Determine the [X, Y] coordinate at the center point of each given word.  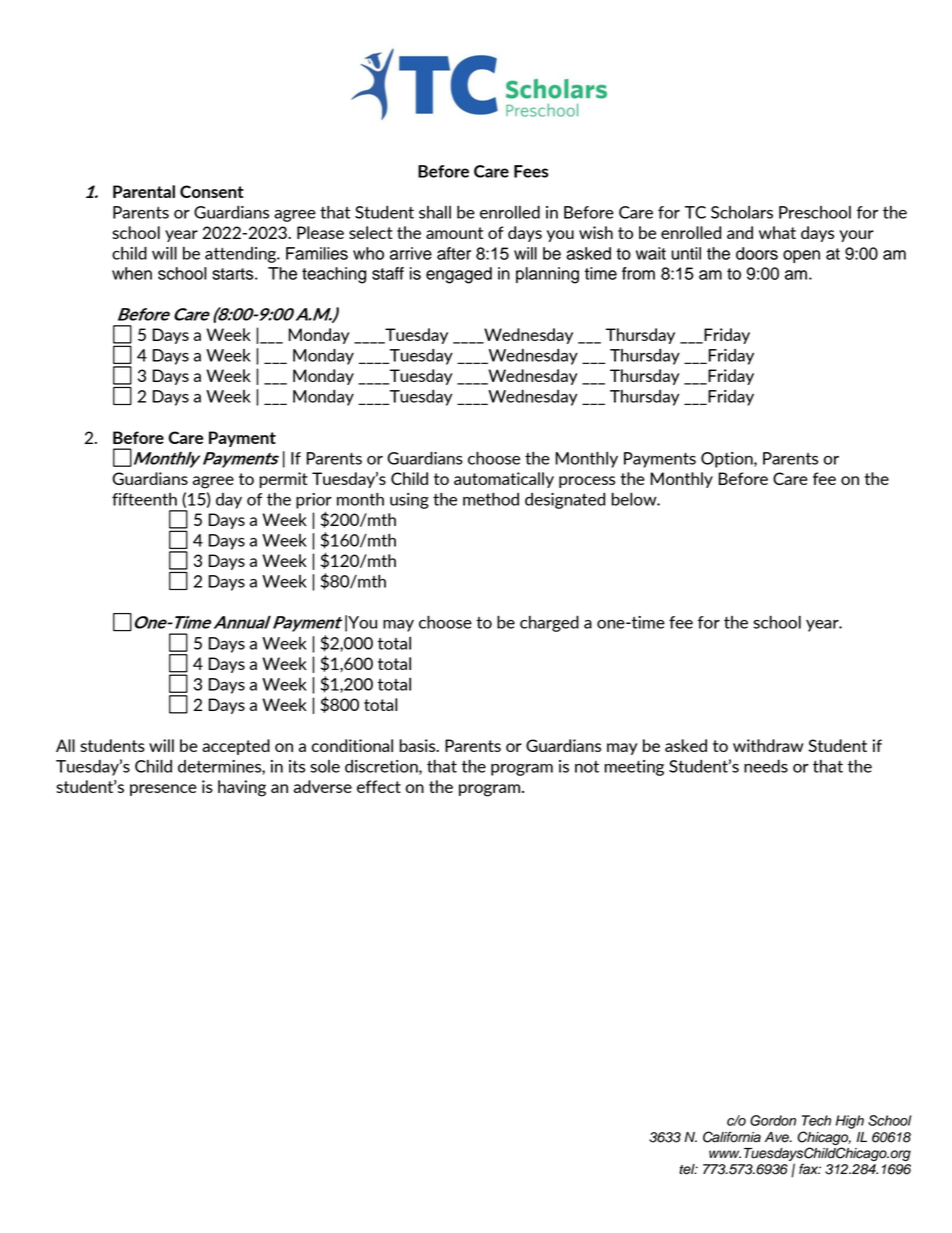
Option [728, 460]
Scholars [742, 212]
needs [766, 766]
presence [163, 790]
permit [283, 480]
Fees [531, 171]
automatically [504, 480]
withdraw [768, 745]
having [242, 788]
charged [549, 624]
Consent [212, 191]
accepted [236, 747]
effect [379, 786]
